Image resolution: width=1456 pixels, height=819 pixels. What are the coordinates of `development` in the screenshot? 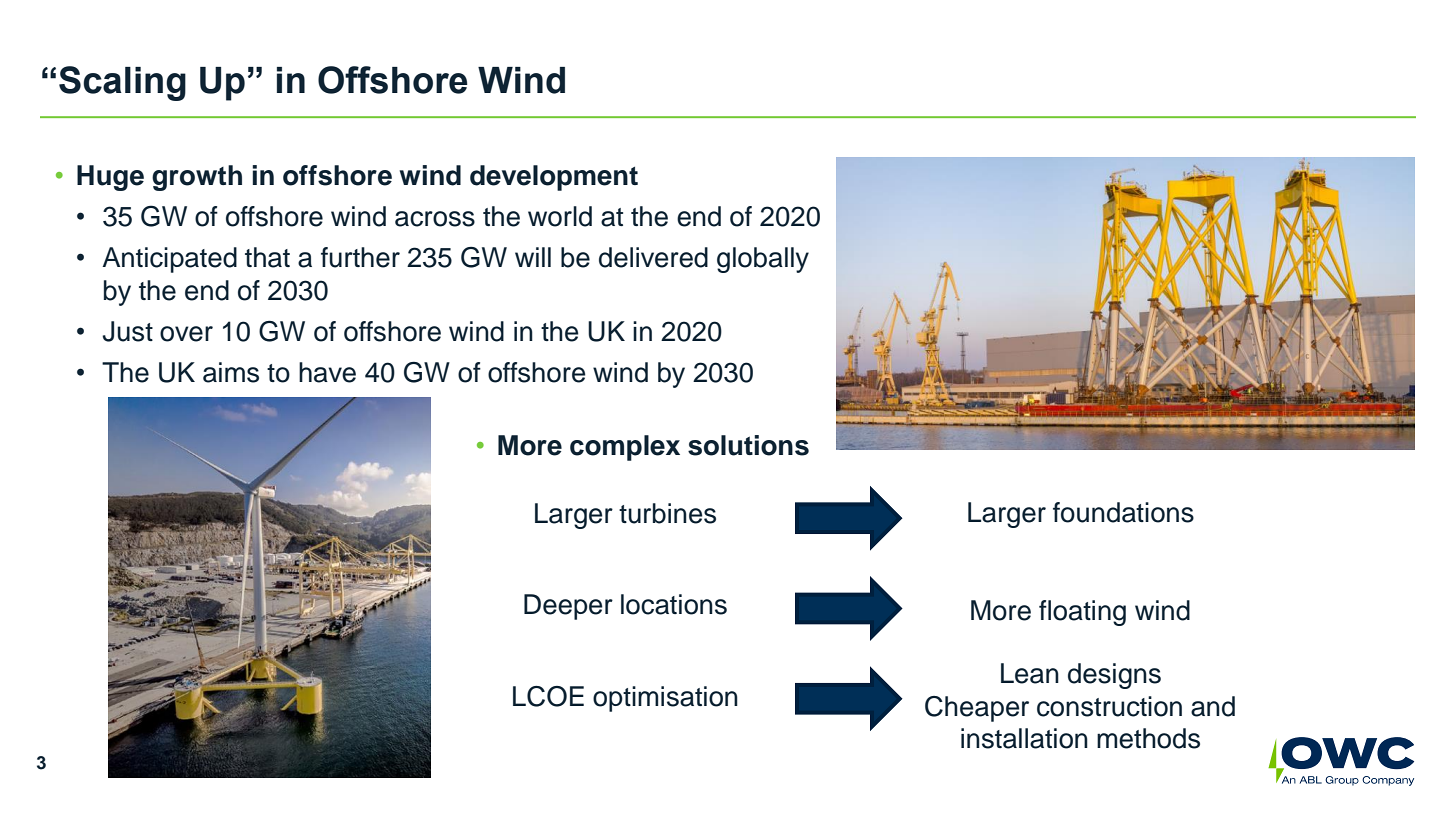 It's located at (554, 178).
